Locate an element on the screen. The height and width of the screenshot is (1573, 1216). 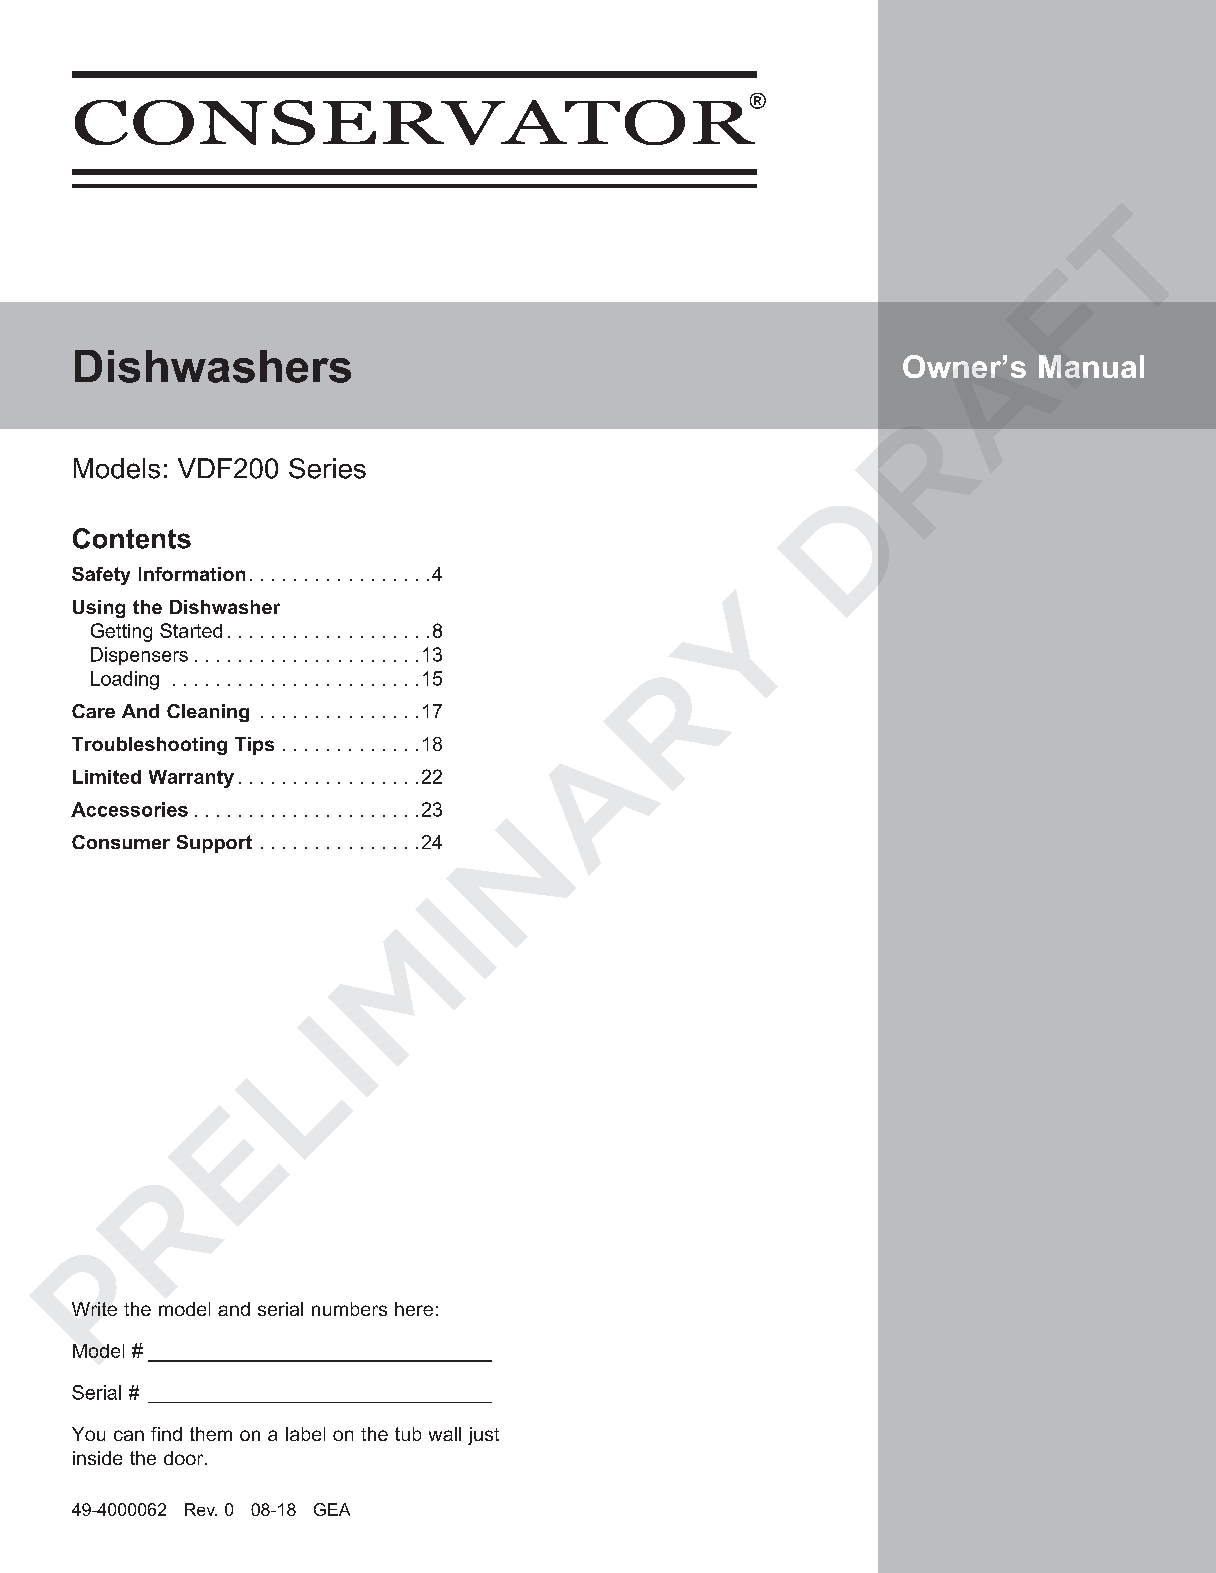
Troubleshooting is located at coordinates (149, 746).
